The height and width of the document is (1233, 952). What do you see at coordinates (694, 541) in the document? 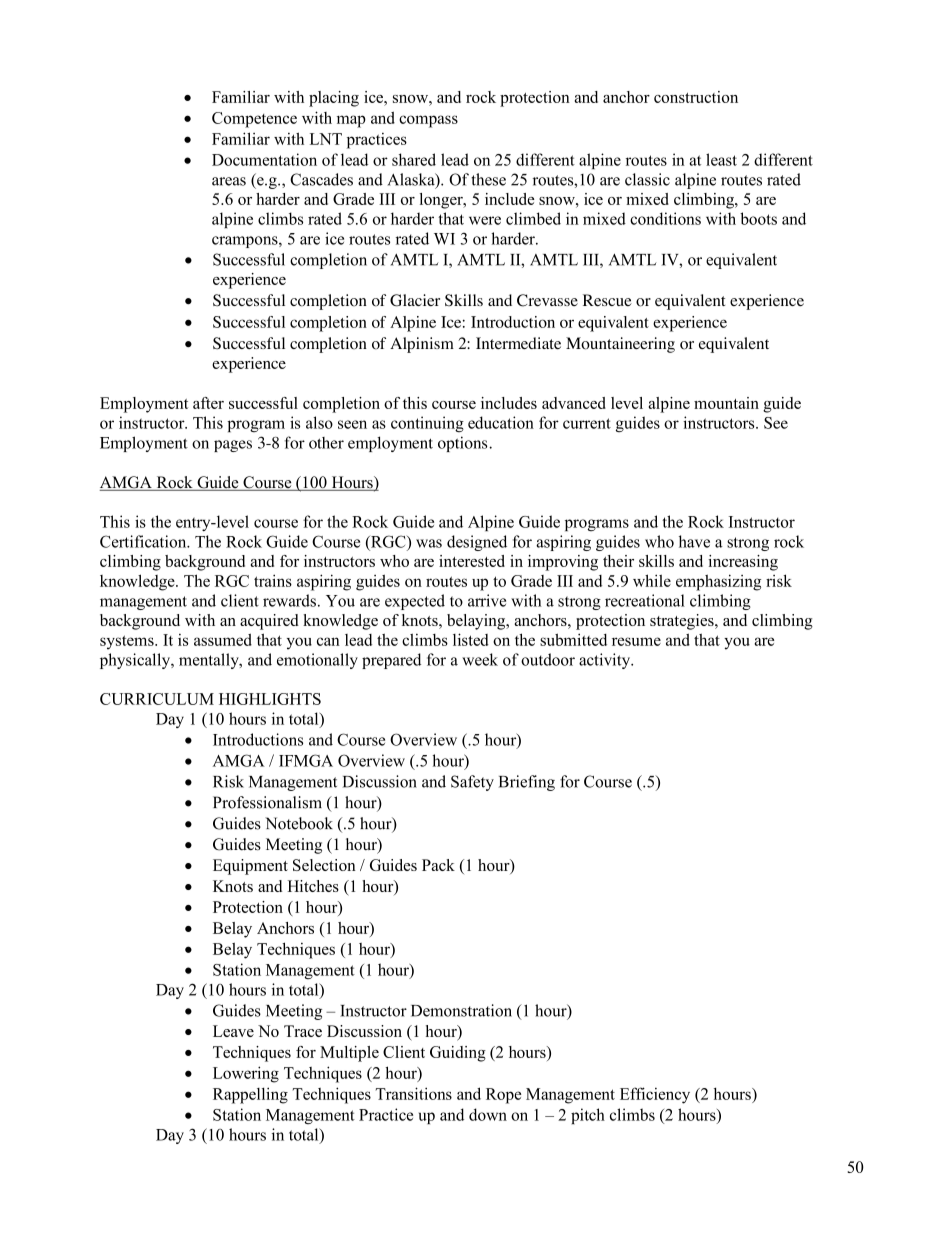
I see `have` at bounding box center [694, 541].
